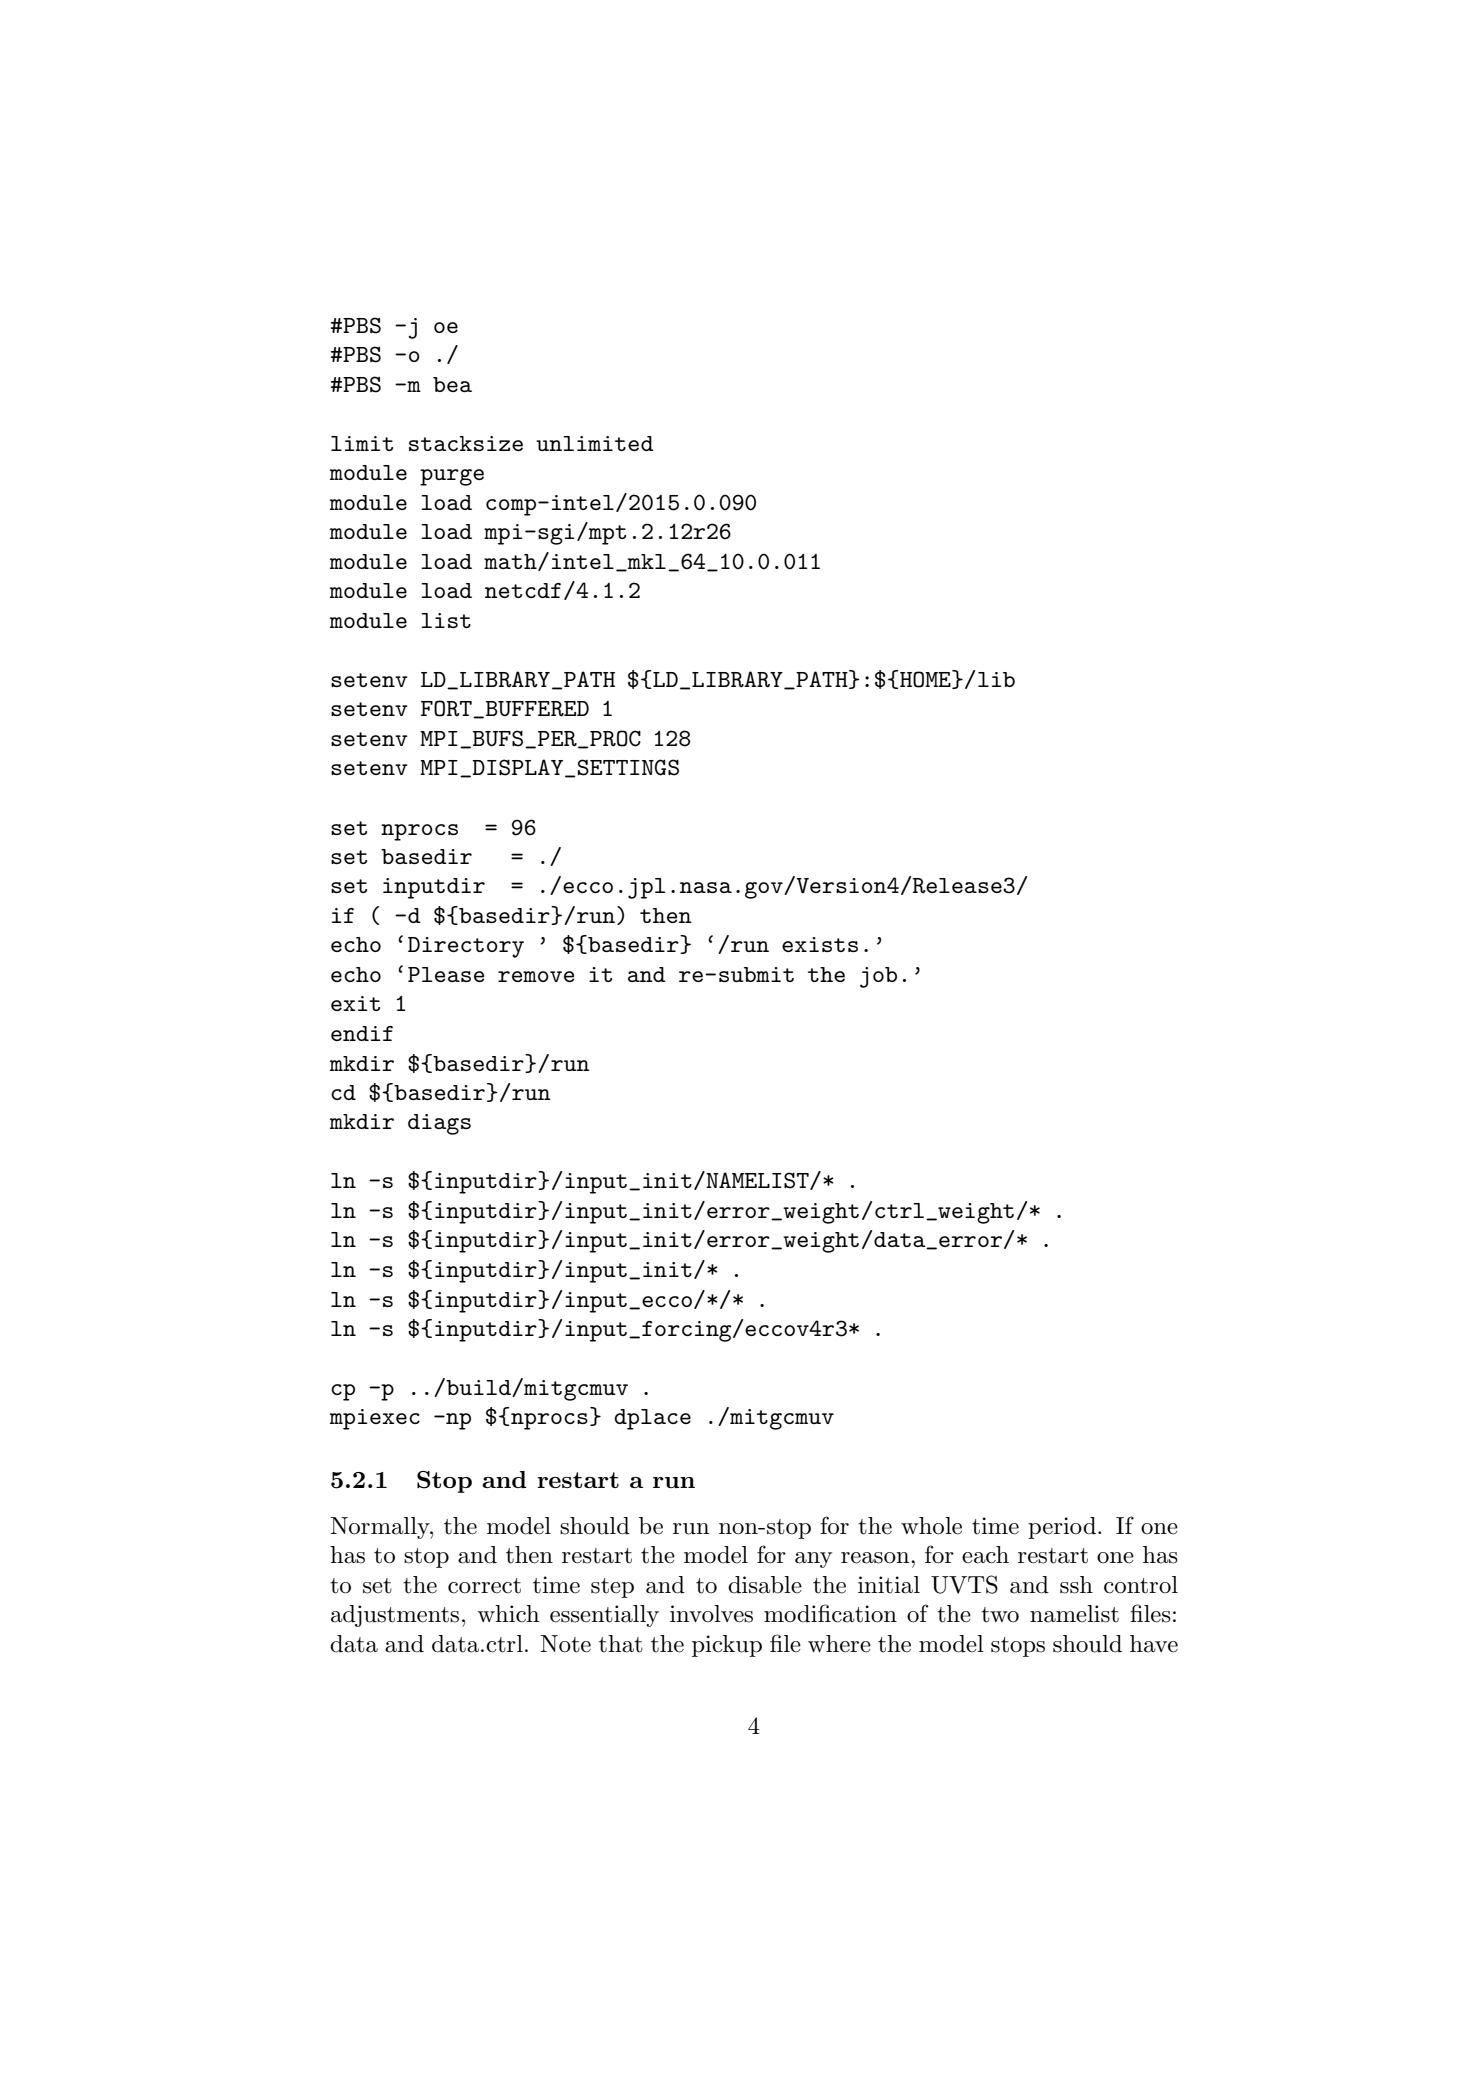 The image size is (1468, 2078). I want to click on exists, so click(820, 944).
